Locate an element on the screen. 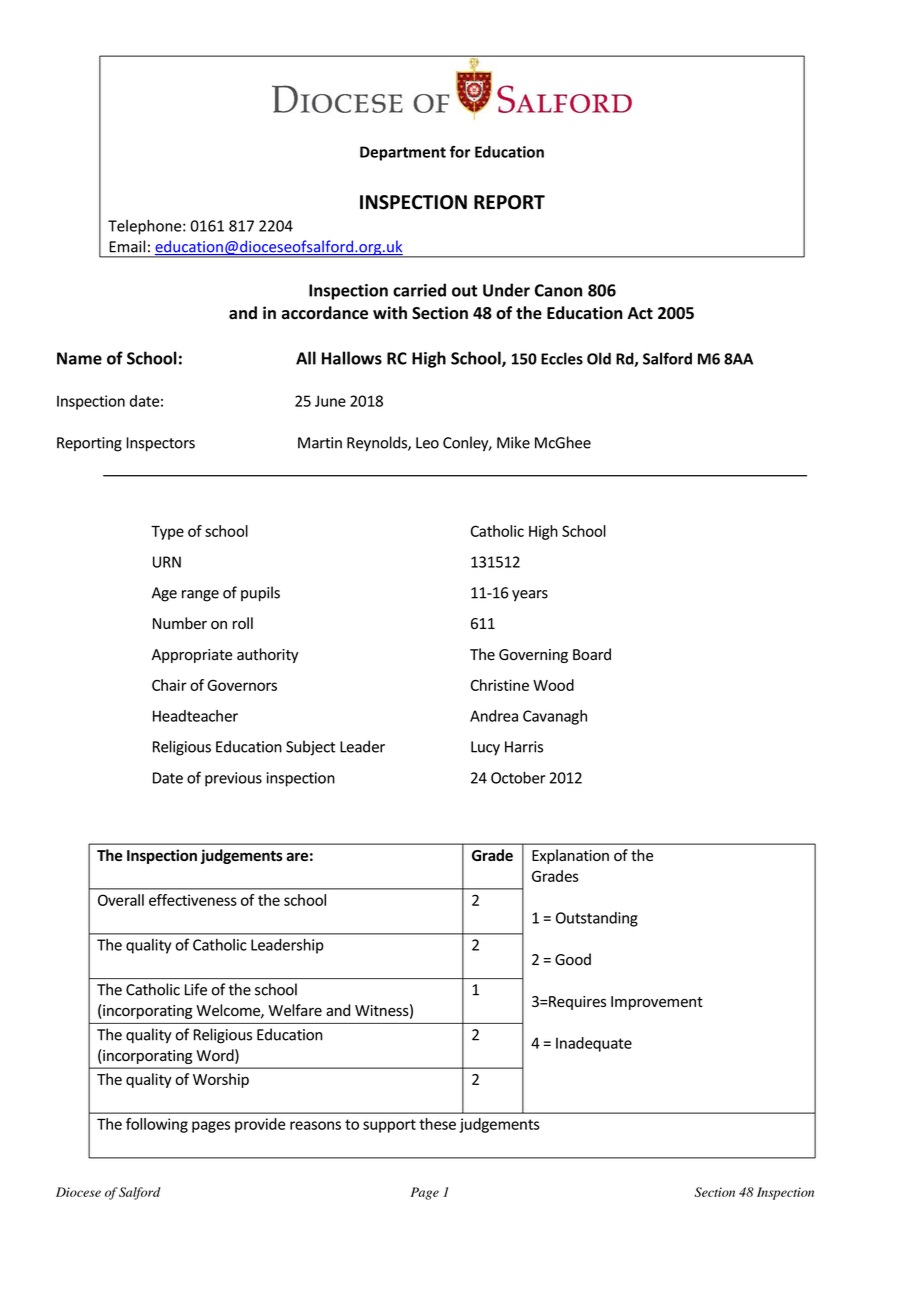  Department is located at coordinates (403, 153).
